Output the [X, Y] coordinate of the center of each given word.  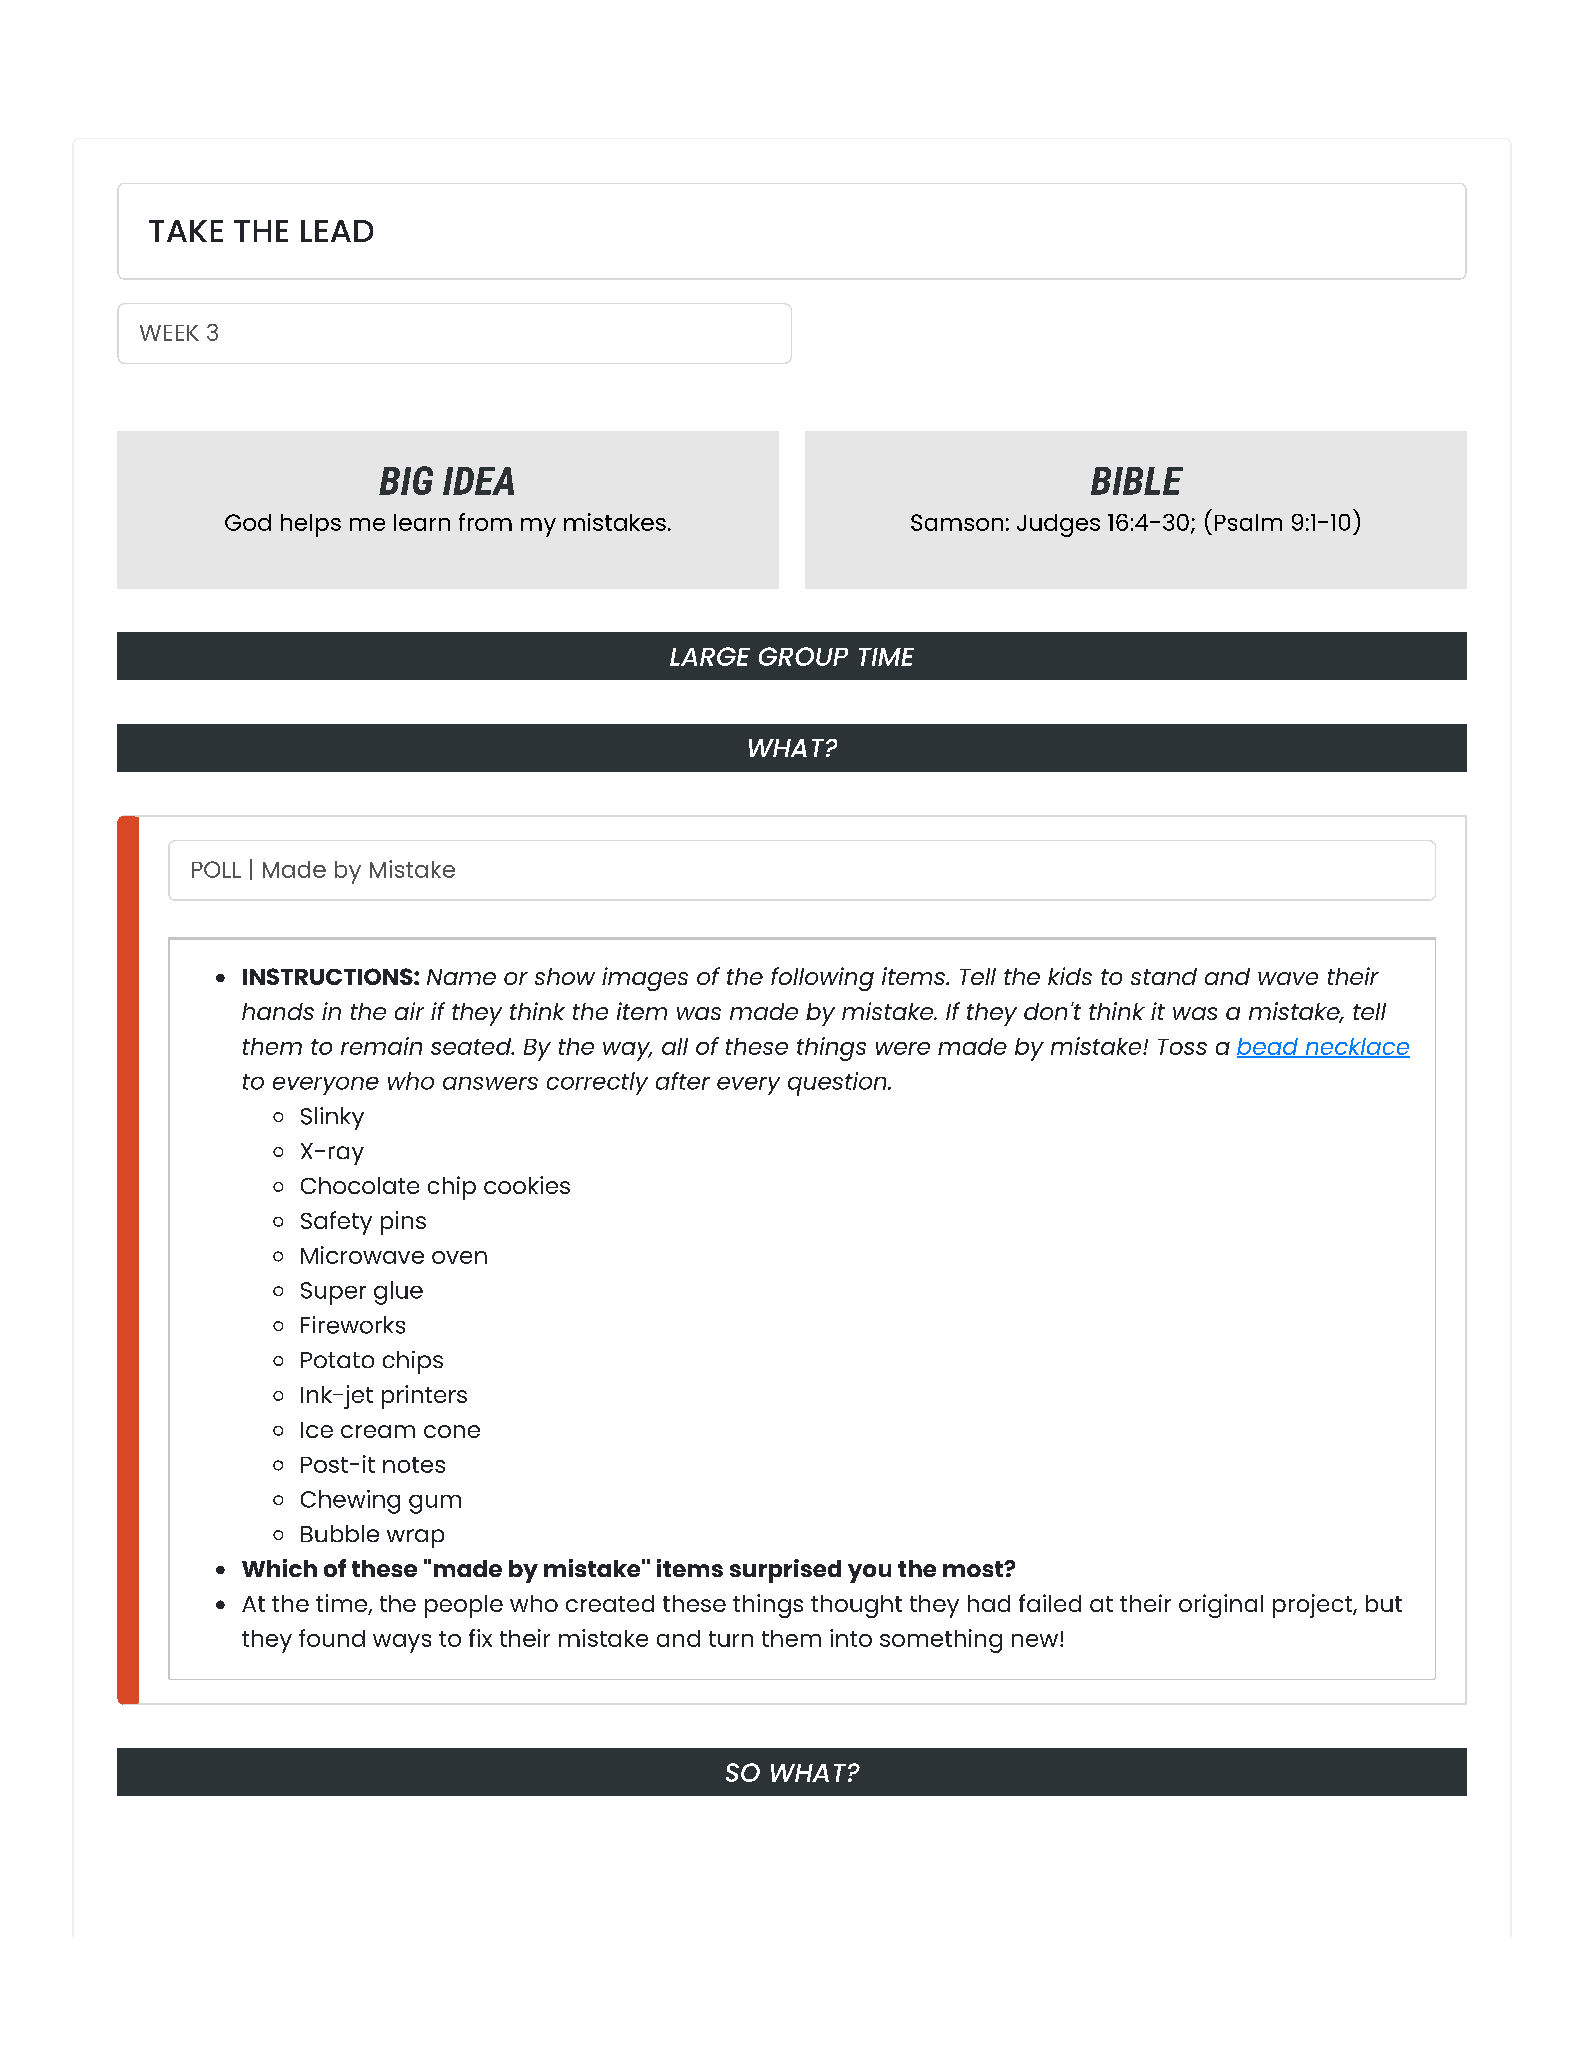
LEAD [337, 231]
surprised [785, 1571]
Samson [957, 522]
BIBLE [1137, 481]
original [1221, 1606]
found [332, 1638]
